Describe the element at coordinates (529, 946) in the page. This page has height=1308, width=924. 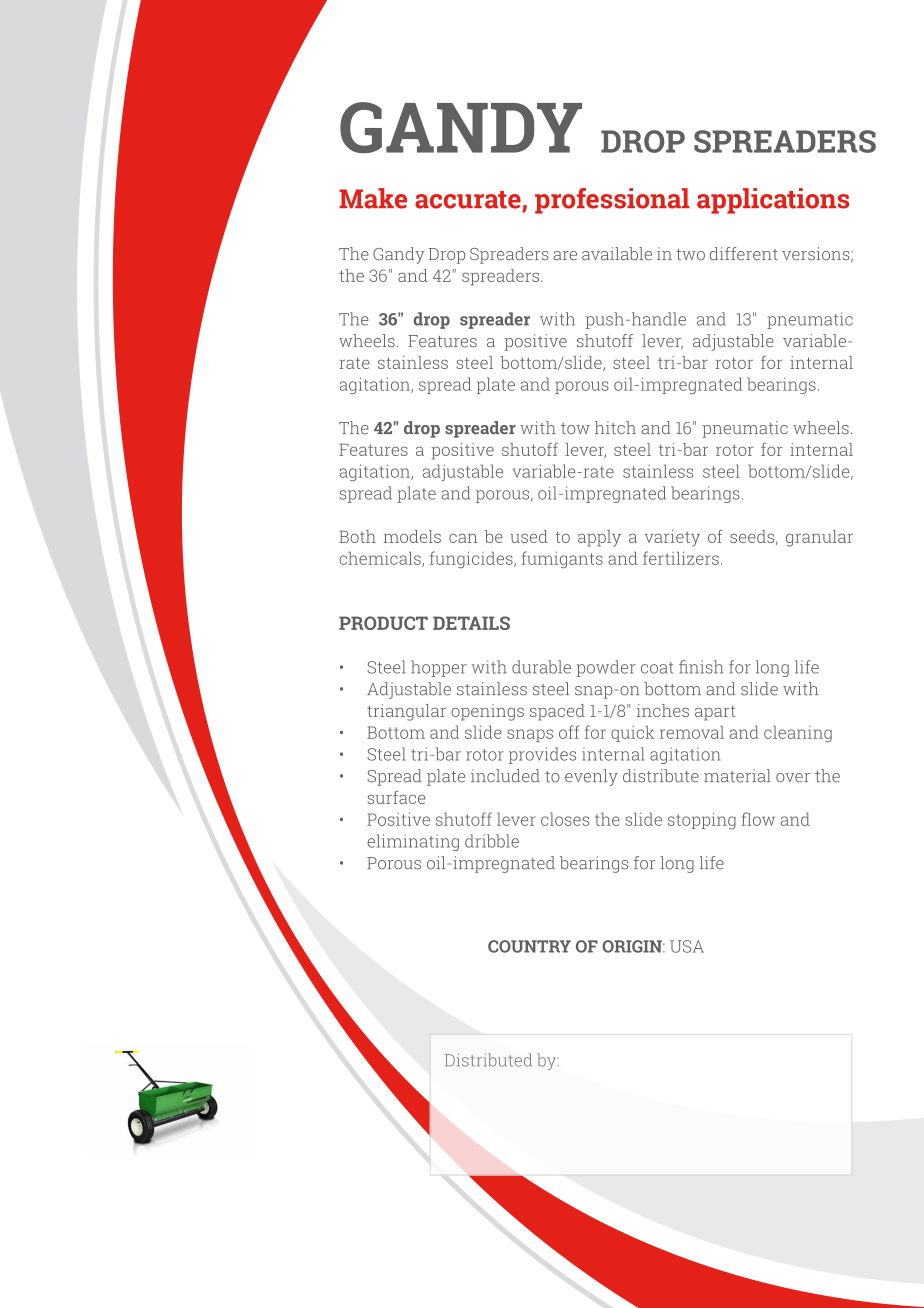
I see `COUNTRY` at that location.
